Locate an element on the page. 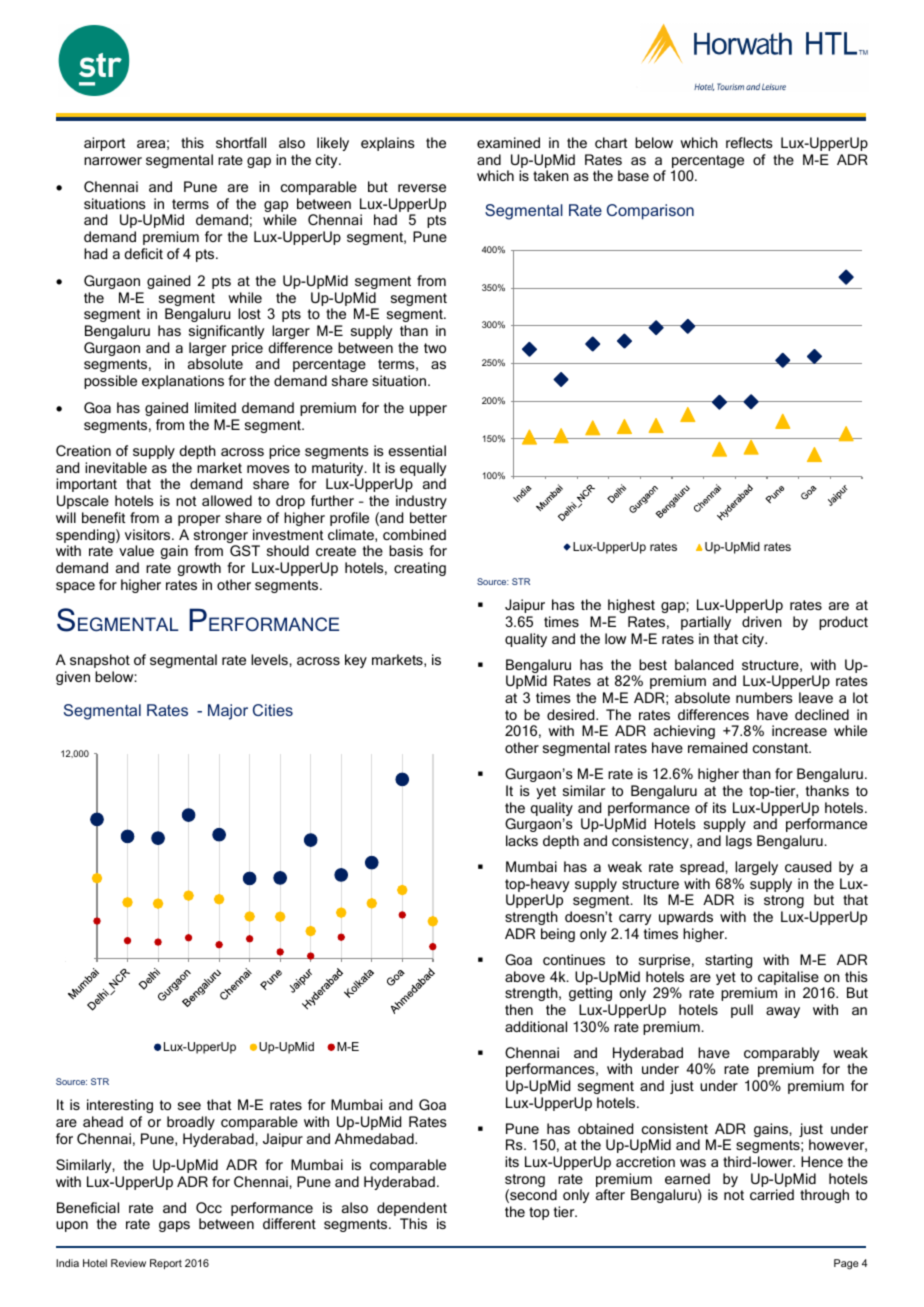  dependent is located at coordinates (412, 1209).
